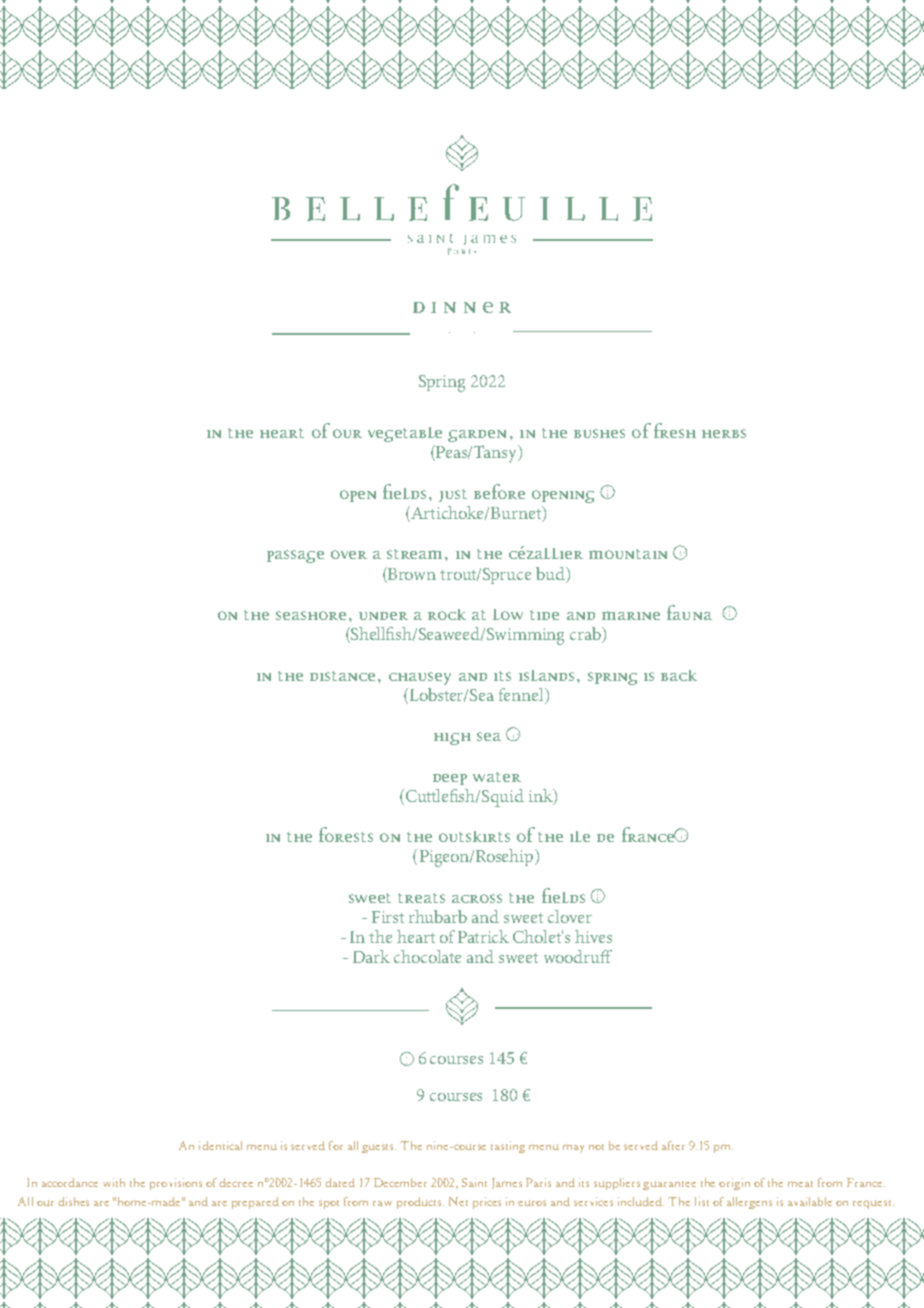 Image resolution: width=924 pixels, height=1308 pixels. What do you see at coordinates (578, 956) in the document?
I see `woodruff` at bounding box center [578, 956].
